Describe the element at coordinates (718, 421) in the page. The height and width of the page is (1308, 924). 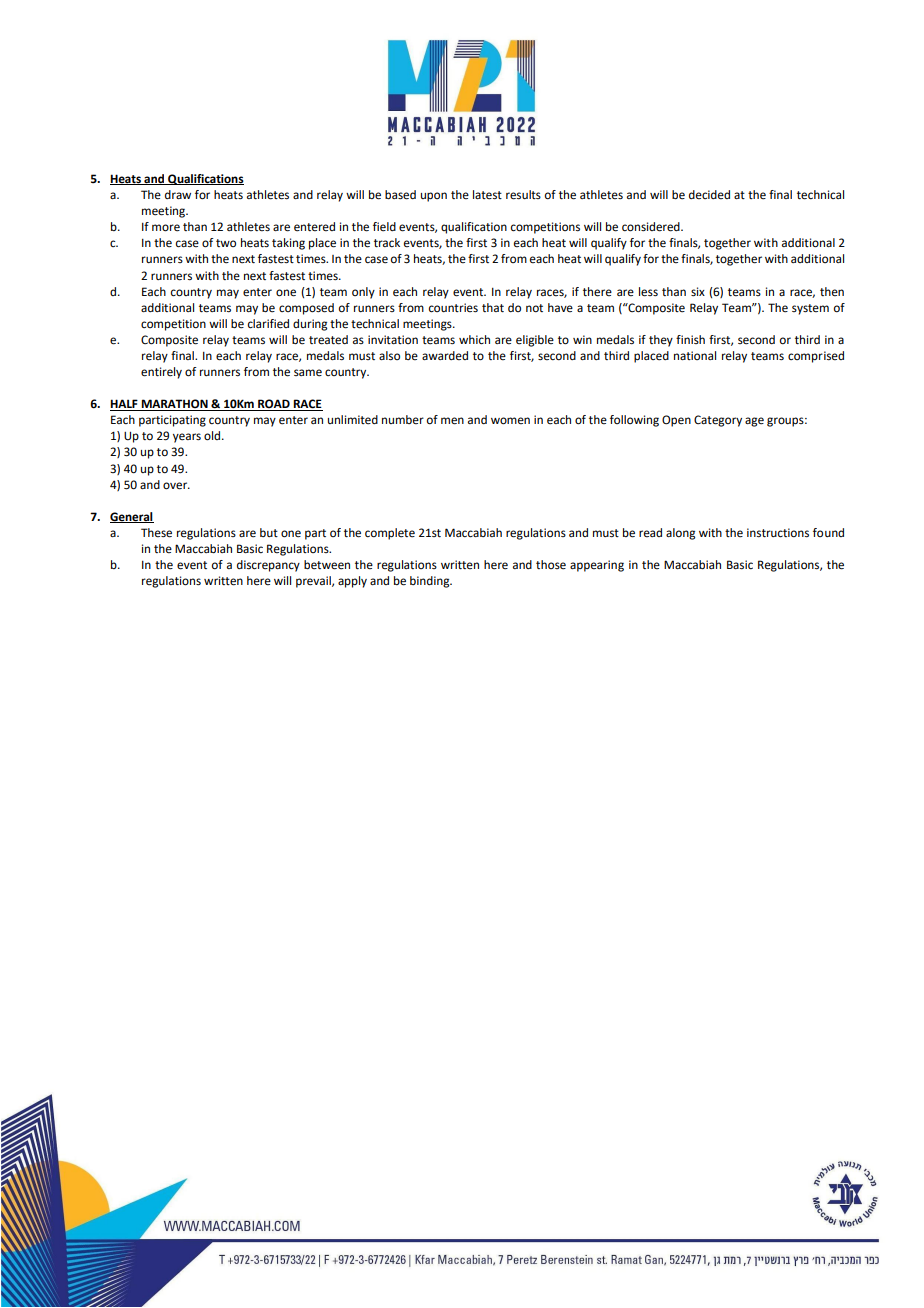
I see `Category` at that location.
